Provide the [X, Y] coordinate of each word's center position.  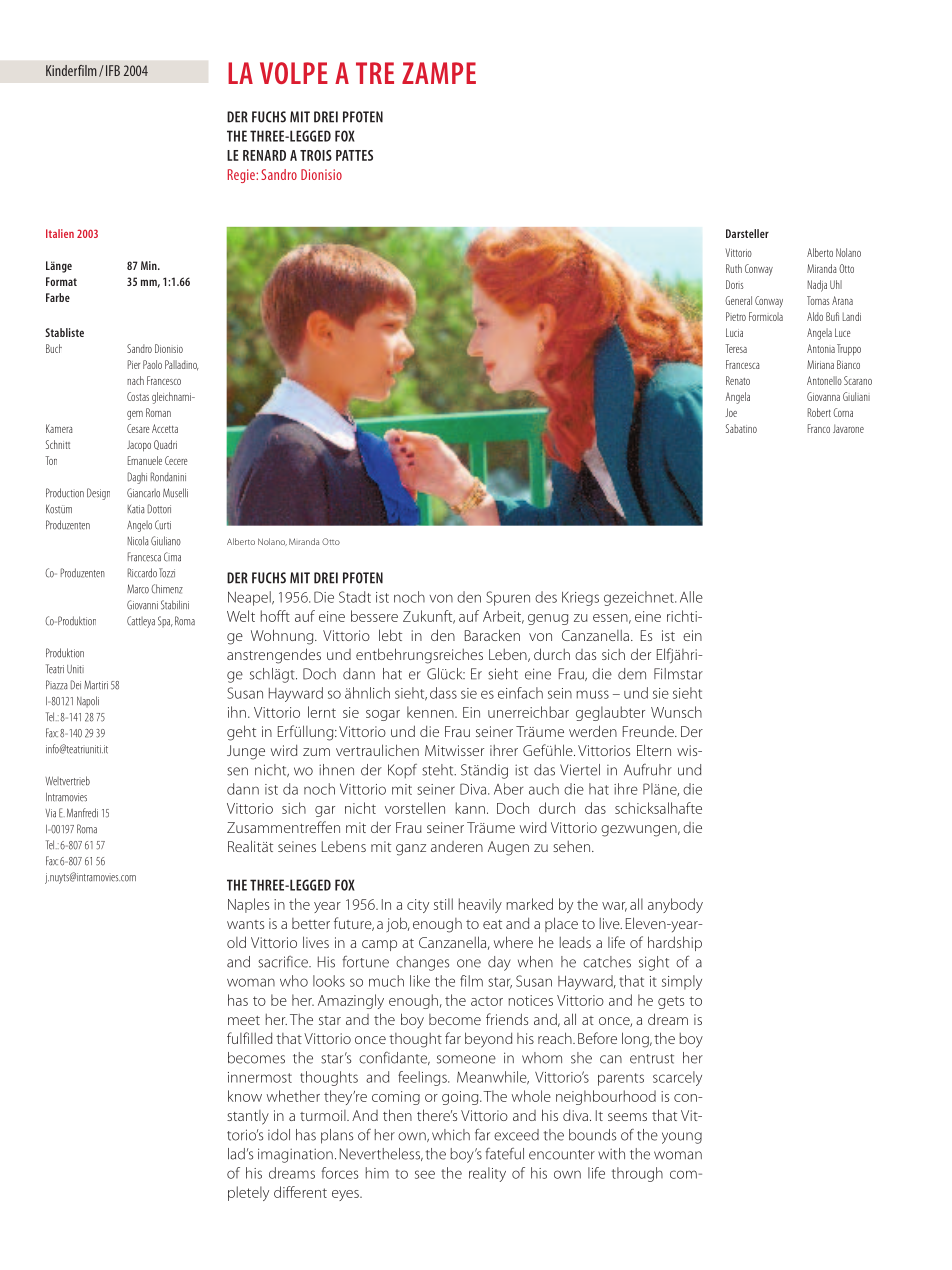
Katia [136, 509]
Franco [819, 428]
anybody [675, 905]
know [245, 1096]
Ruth [734, 268]
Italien [60, 233]
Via [50, 813]
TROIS [316, 155]
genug [548, 619]
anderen [457, 846]
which [451, 1135]
